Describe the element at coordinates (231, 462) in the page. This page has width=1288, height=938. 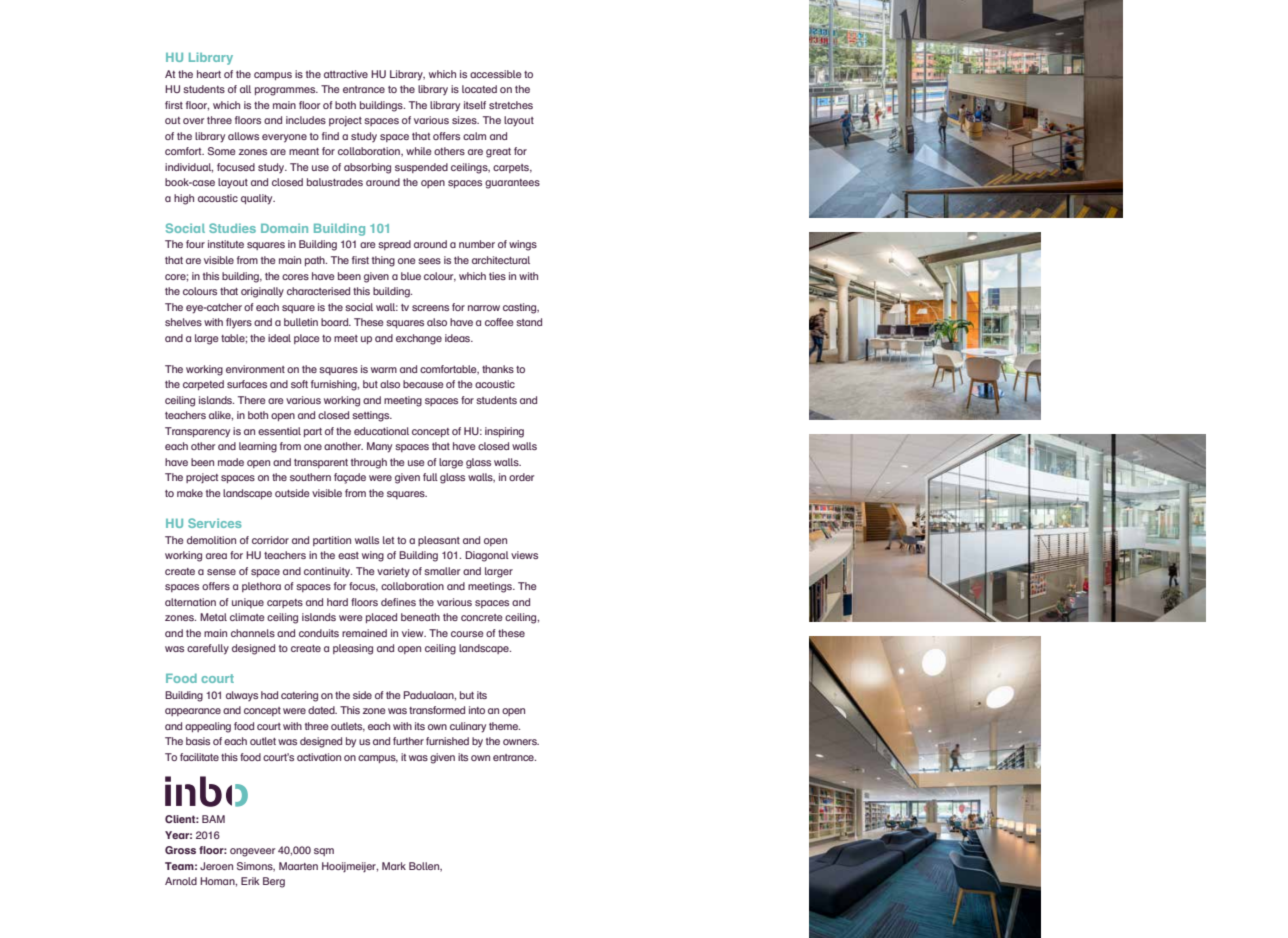
I see `made` at that location.
